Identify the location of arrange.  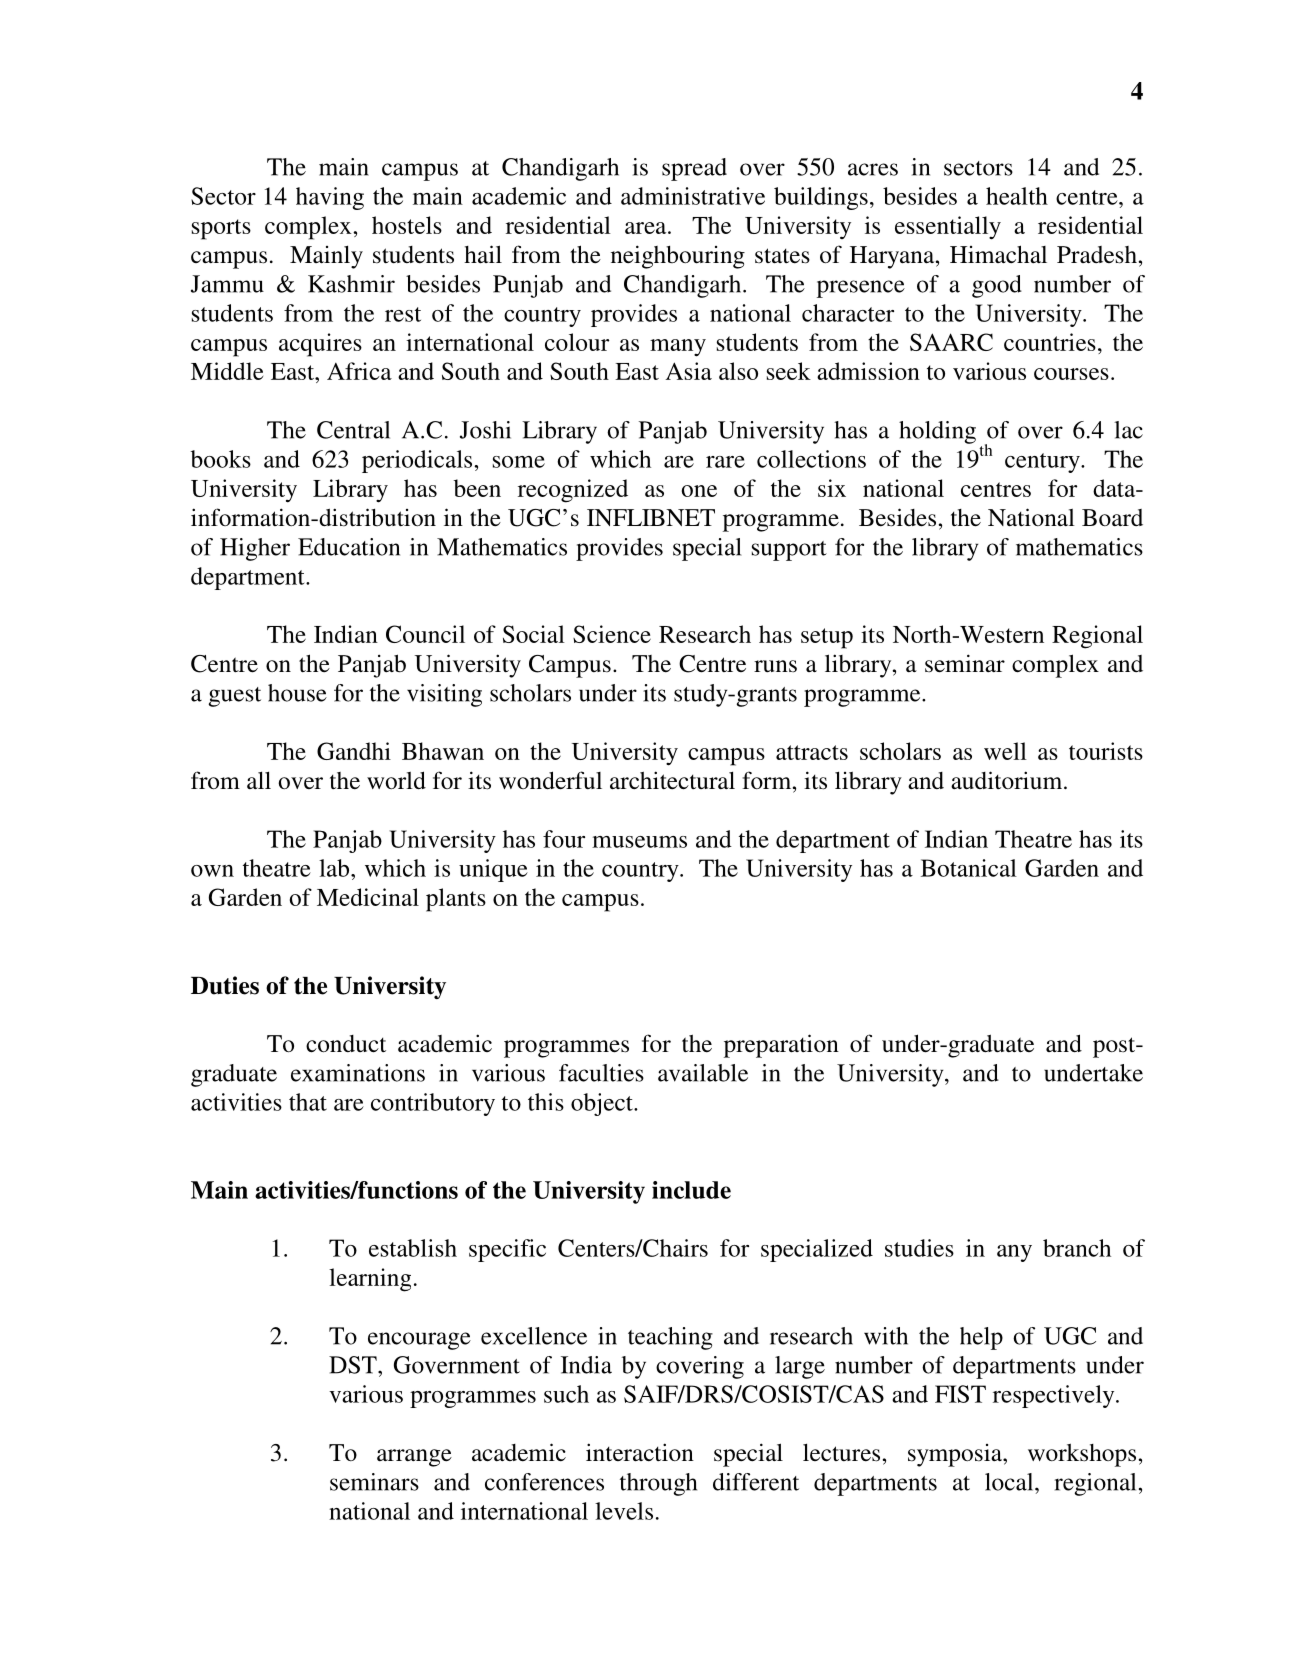
(414, 1458).
